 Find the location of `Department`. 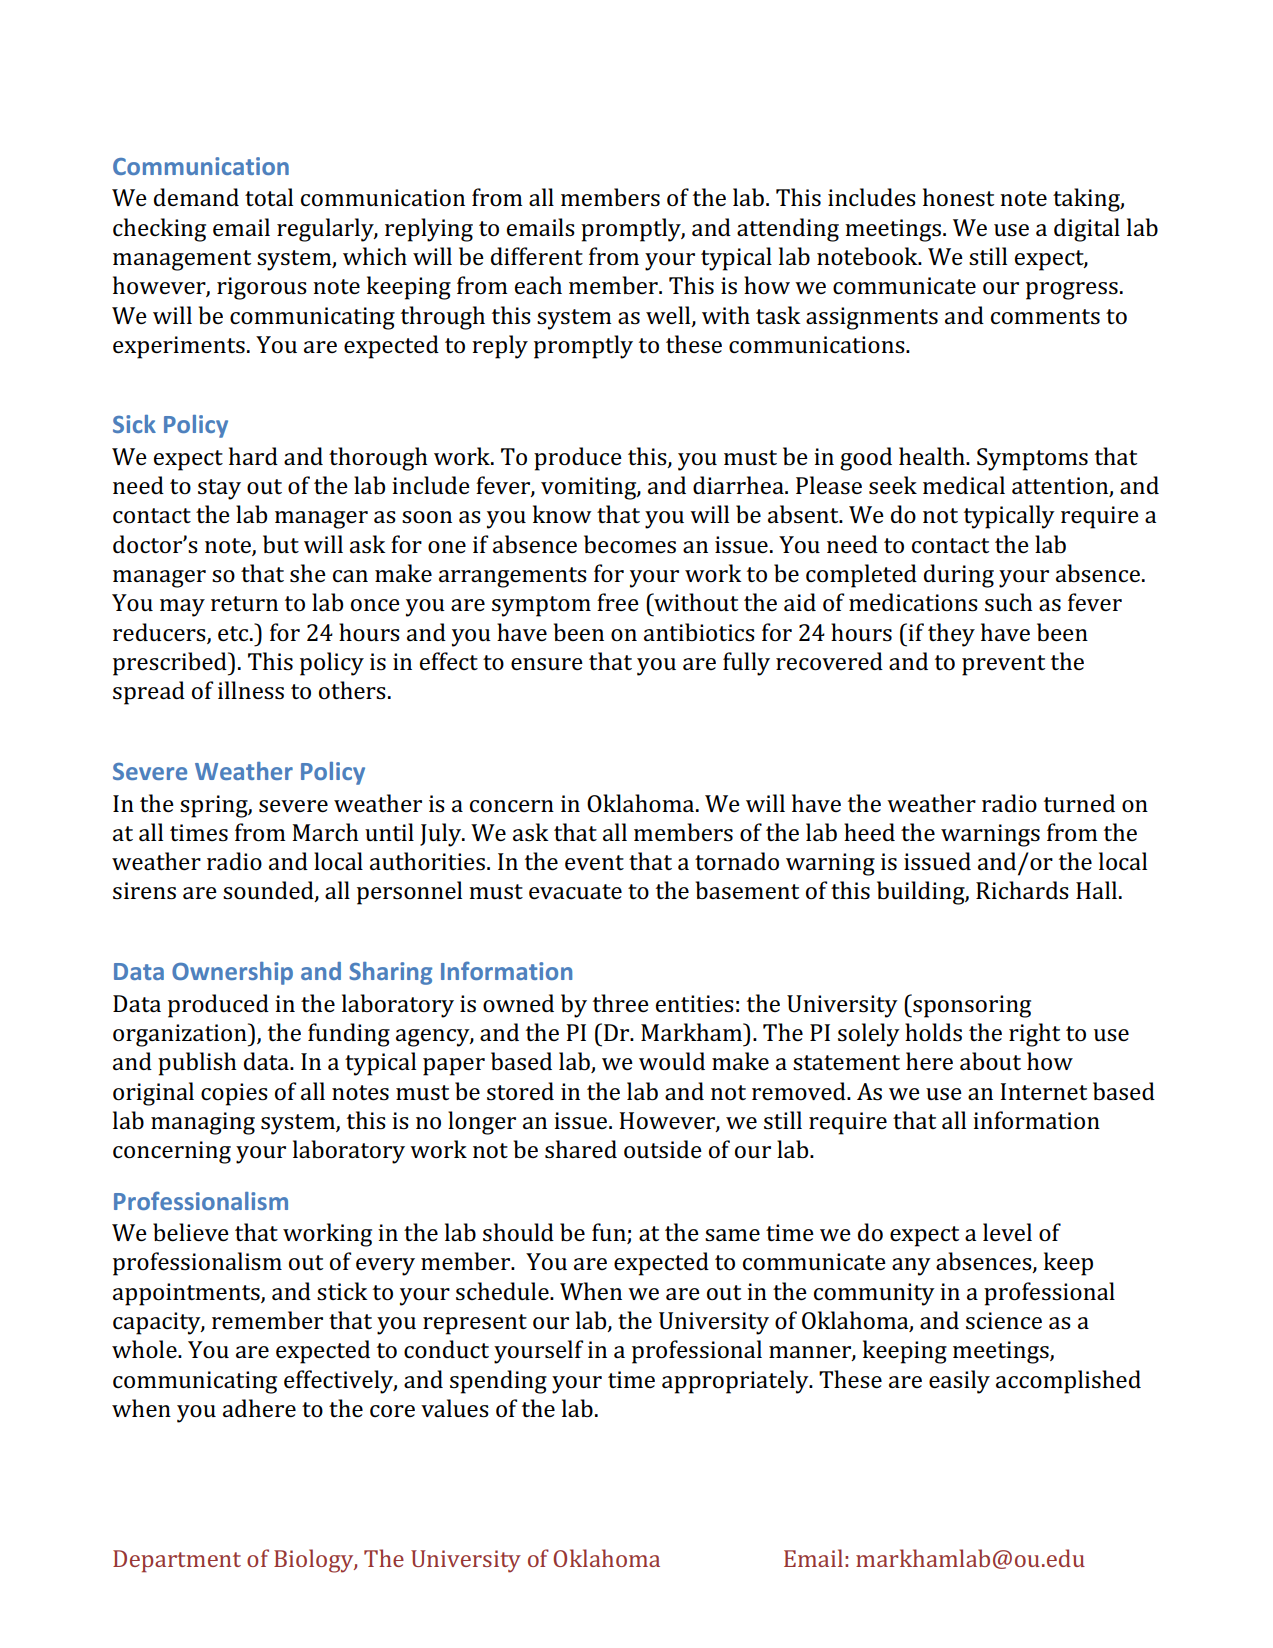

Department is located at coordinates (177, 1561).
